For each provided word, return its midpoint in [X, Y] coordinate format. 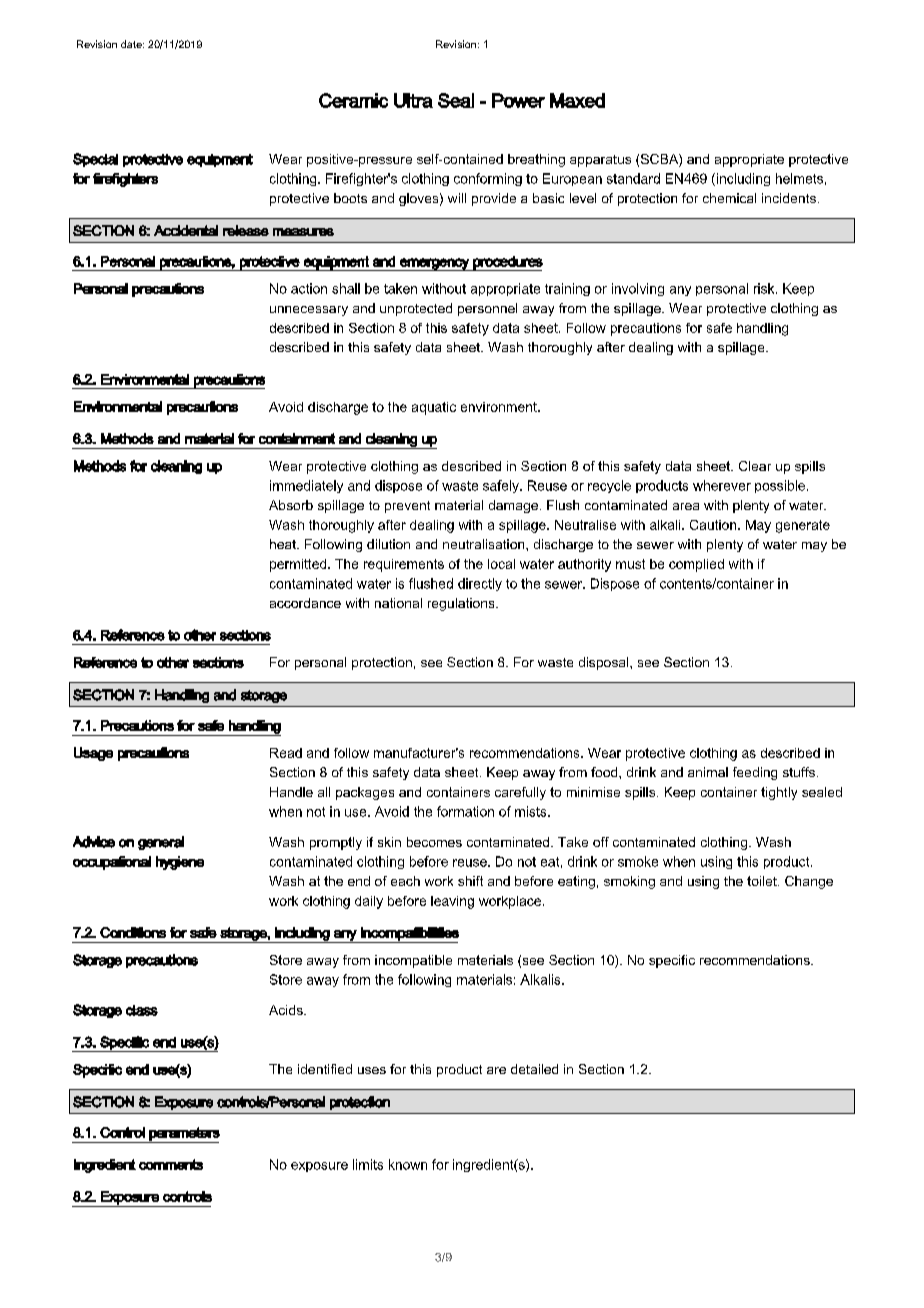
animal [708, 772]
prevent [407, 507]
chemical [729, 198]
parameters [184, 1135]
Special [95, 160]
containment [297, 438]
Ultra [413, 100]
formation [465, 811]
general [161, 843]
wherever [722, 485]
